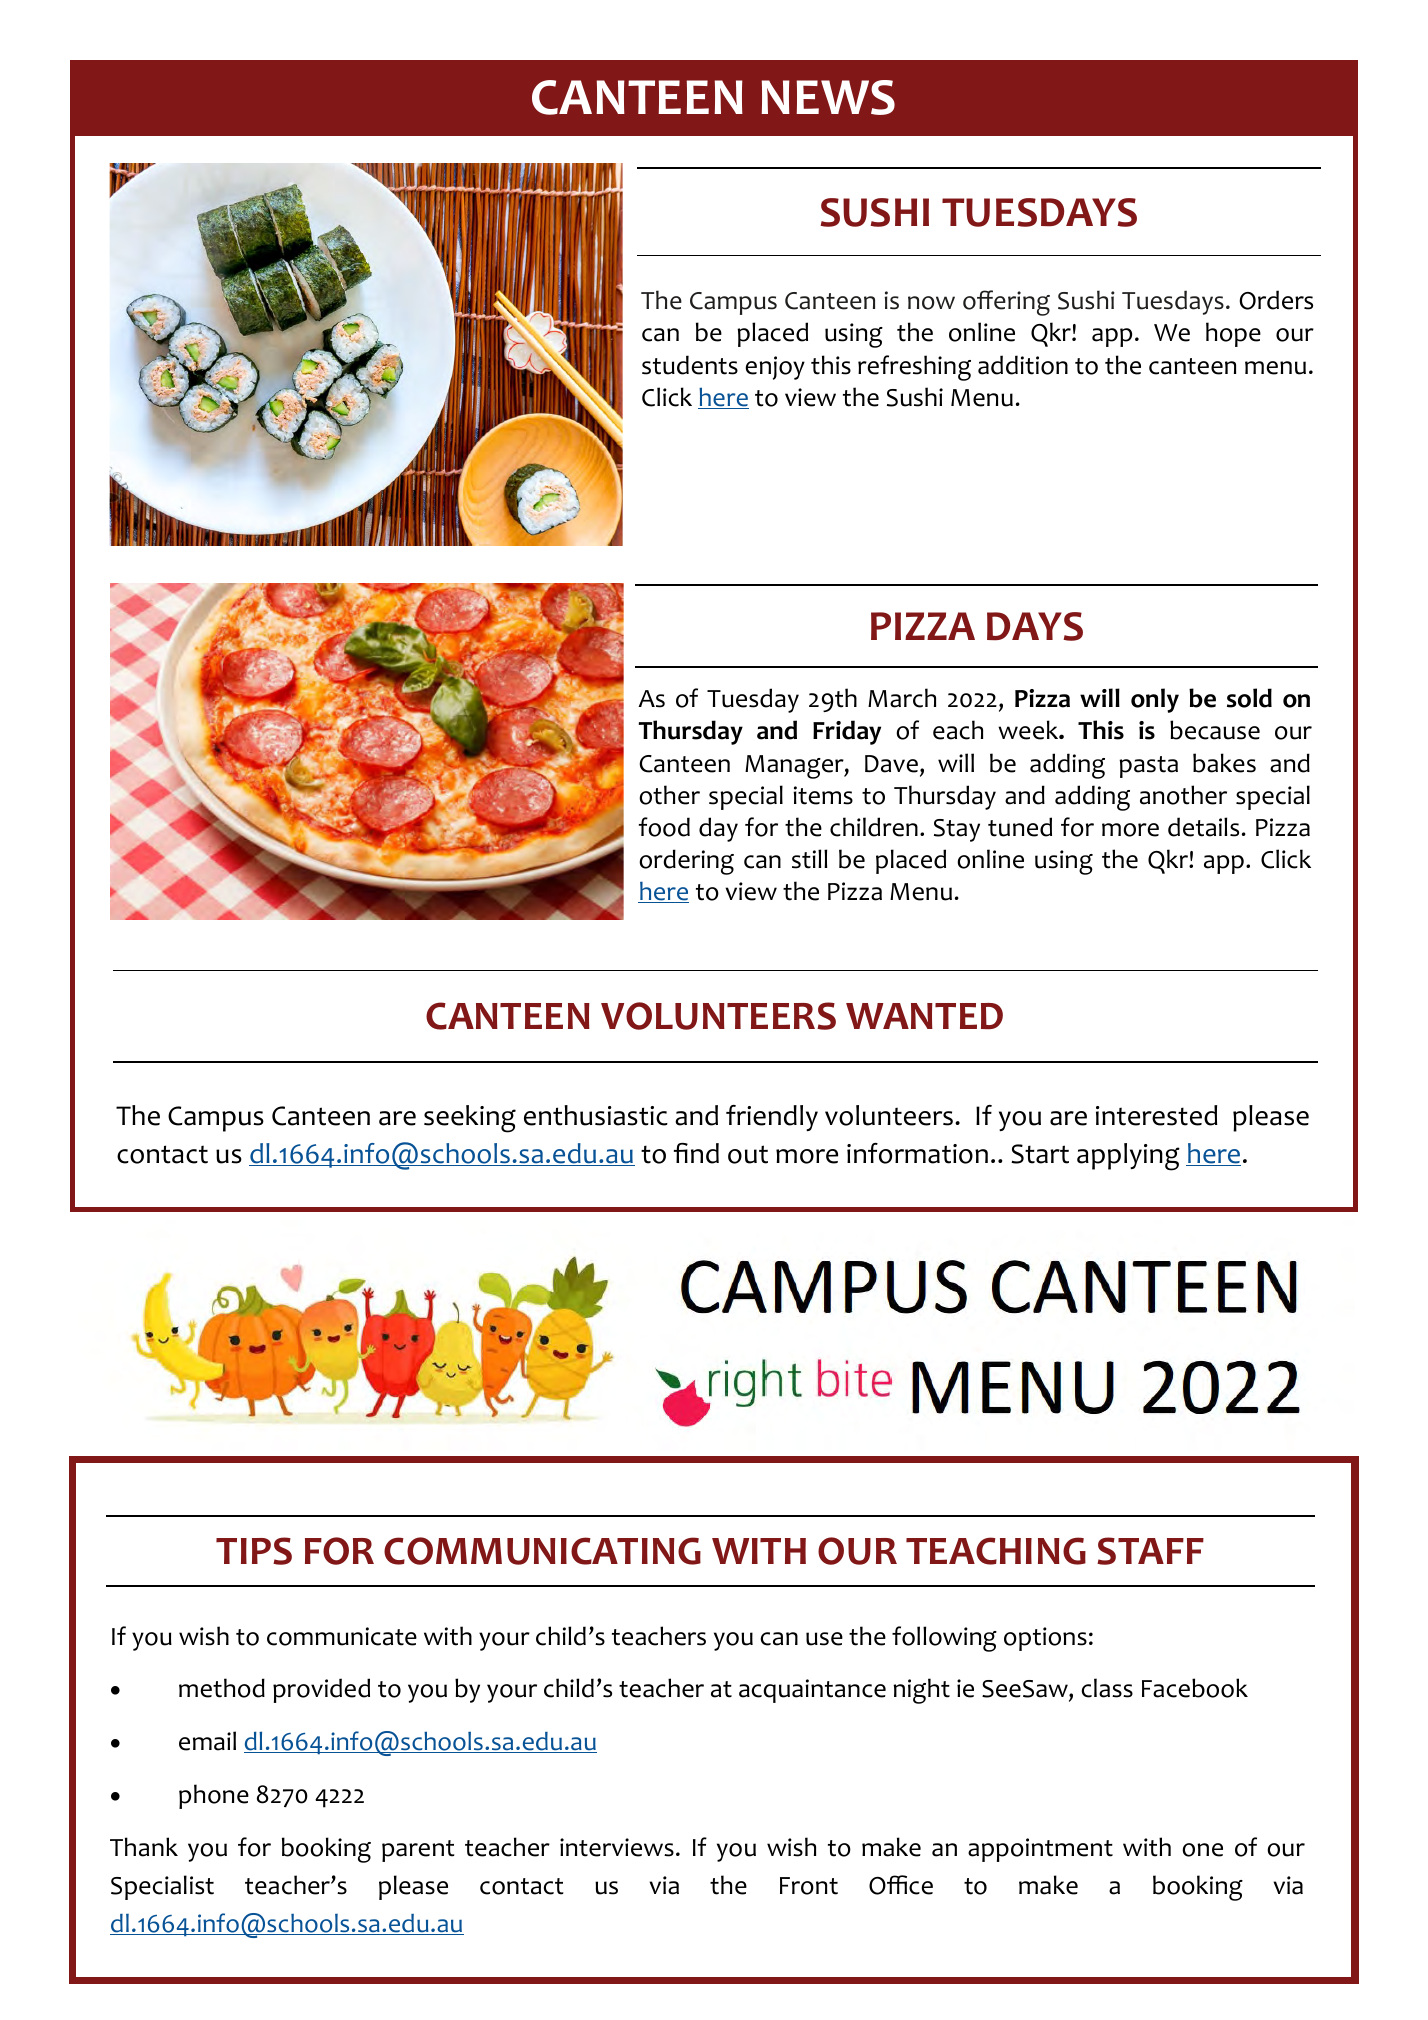 This page has width=1428, height=2020. Describe the element at coordinates (214, 1796) in the page. I see `phone` at that location.
